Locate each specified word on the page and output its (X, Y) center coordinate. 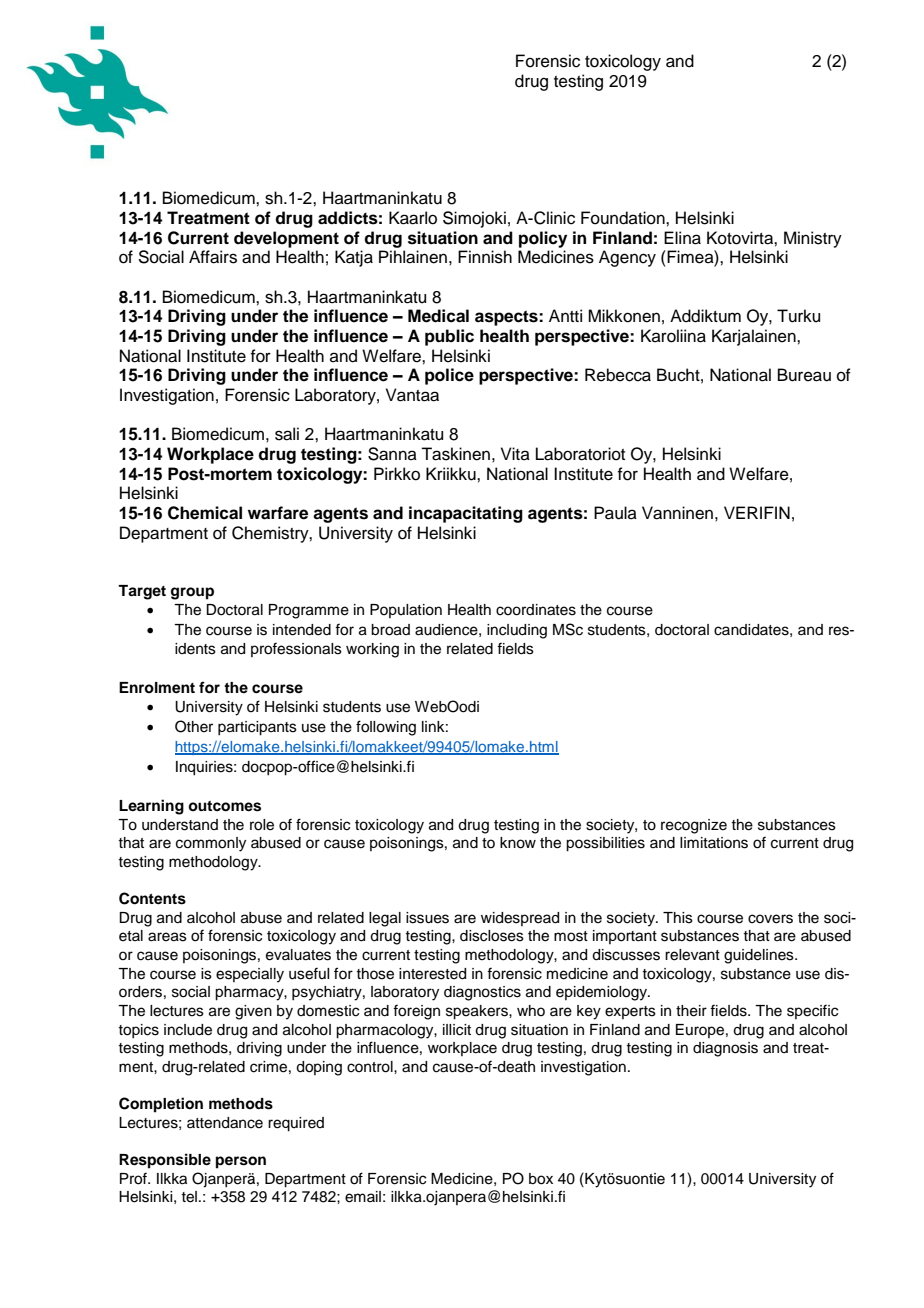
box (541, 1179)
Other (194, 726)
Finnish (485, 257)
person (241, 1162)
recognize (694, 826)
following (386, 728)
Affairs (213, 257)
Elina (682, 238)
